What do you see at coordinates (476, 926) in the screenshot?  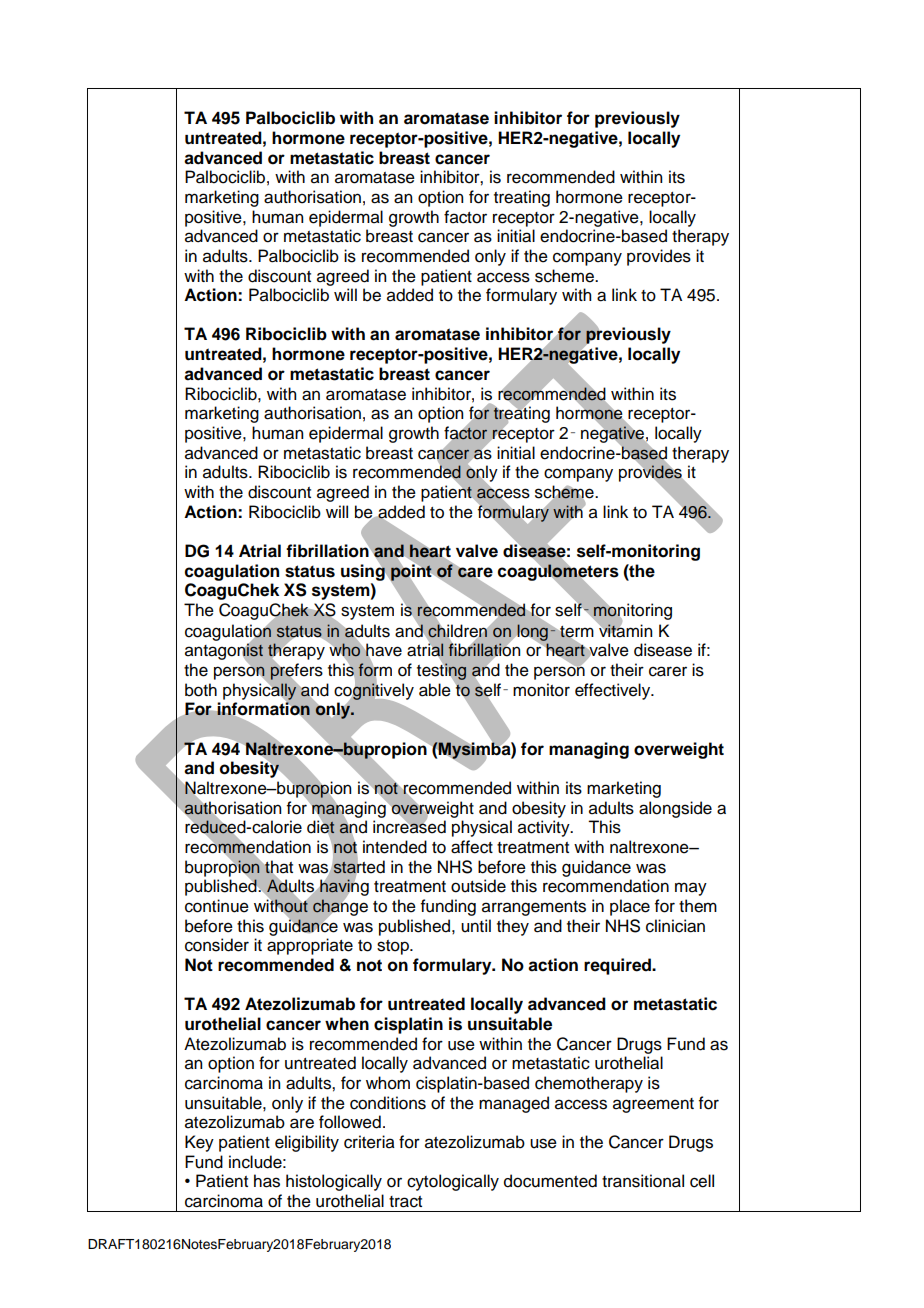 I see `until` at bounding box center [476, 926].
